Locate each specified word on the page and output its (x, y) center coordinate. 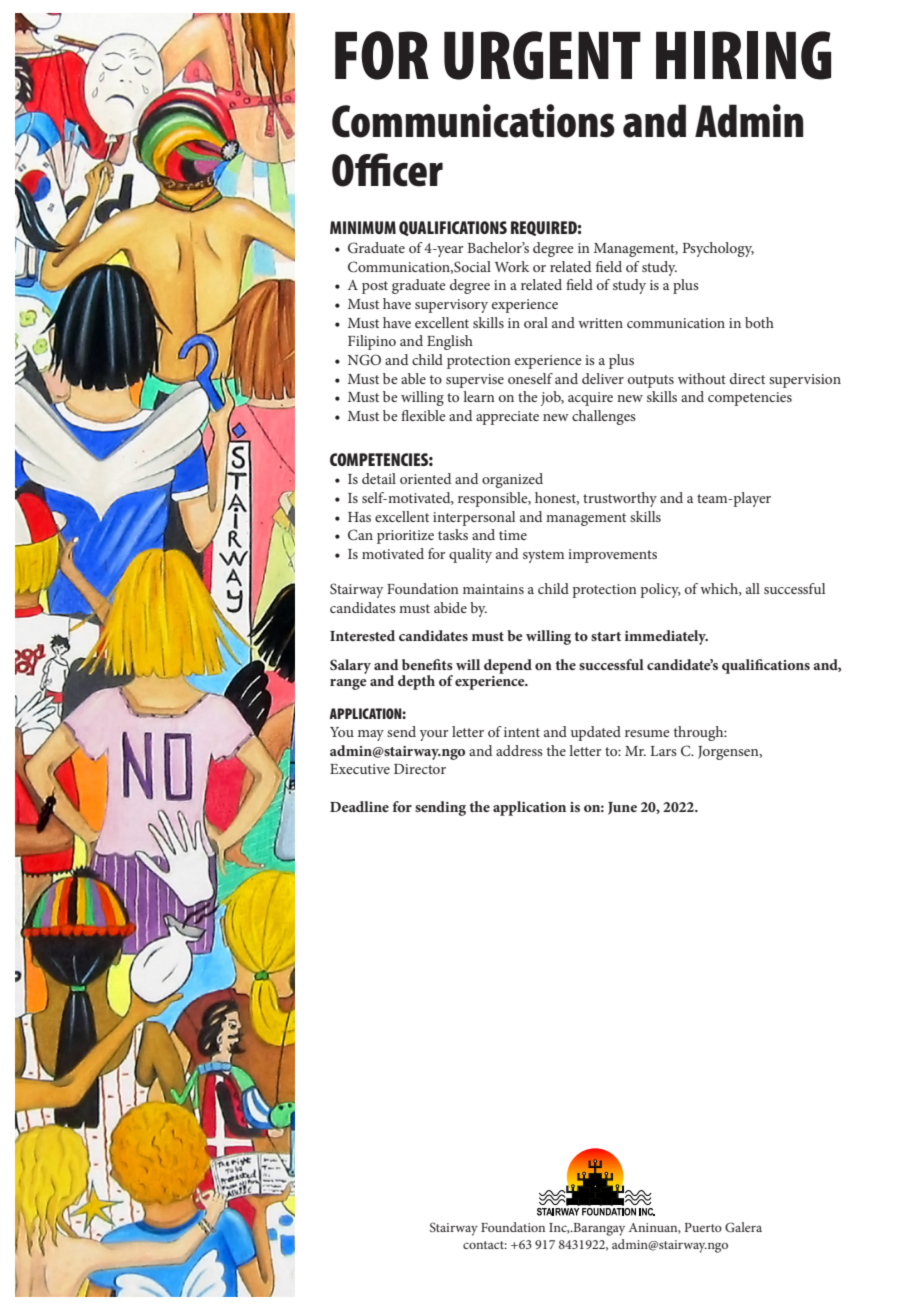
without (702, 378)
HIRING (743, 55)
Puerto (703, 1227)
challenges (604, 417)
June (622, 808)
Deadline (359, 806)
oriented (425, 478)
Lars (663, 751)
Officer (387, 170)
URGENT (542, 55)
